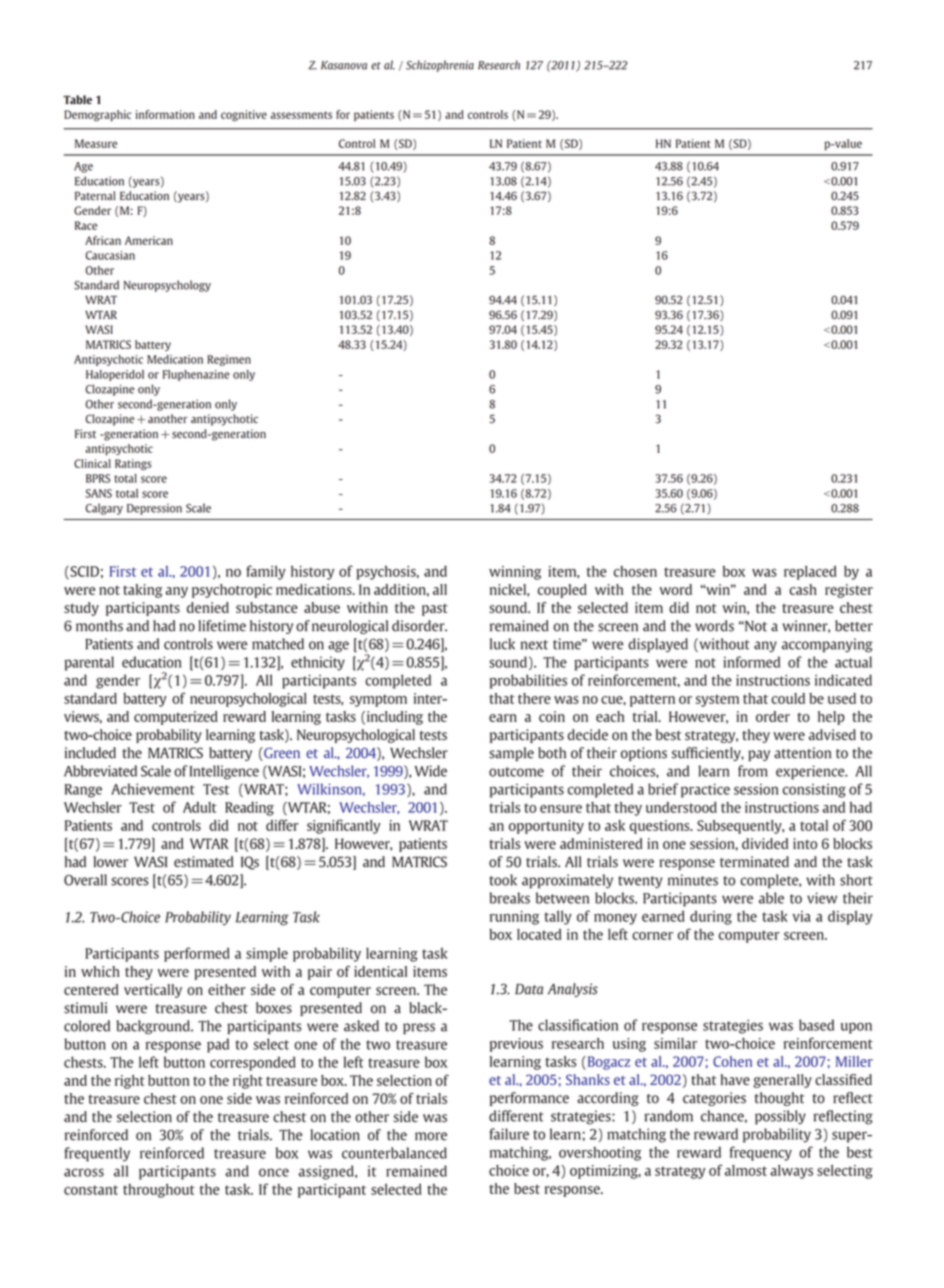 Image resolution: width=944 pixels, height=1288 pixels. Describe the element at coordinates (502, 644) in the image. I see `luck` at that location.
